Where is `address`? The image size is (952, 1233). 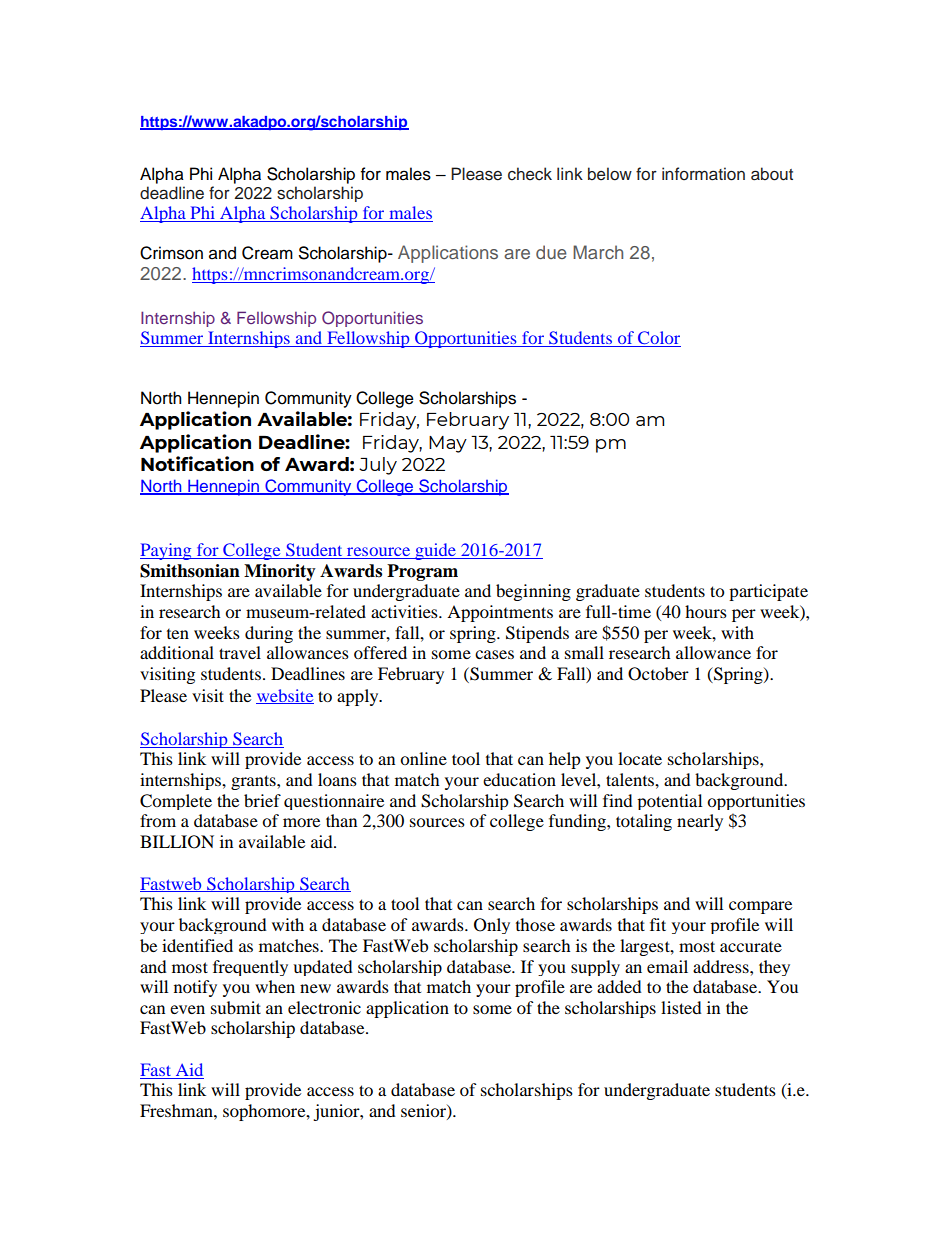 address is located at coordinates (722, 966).
